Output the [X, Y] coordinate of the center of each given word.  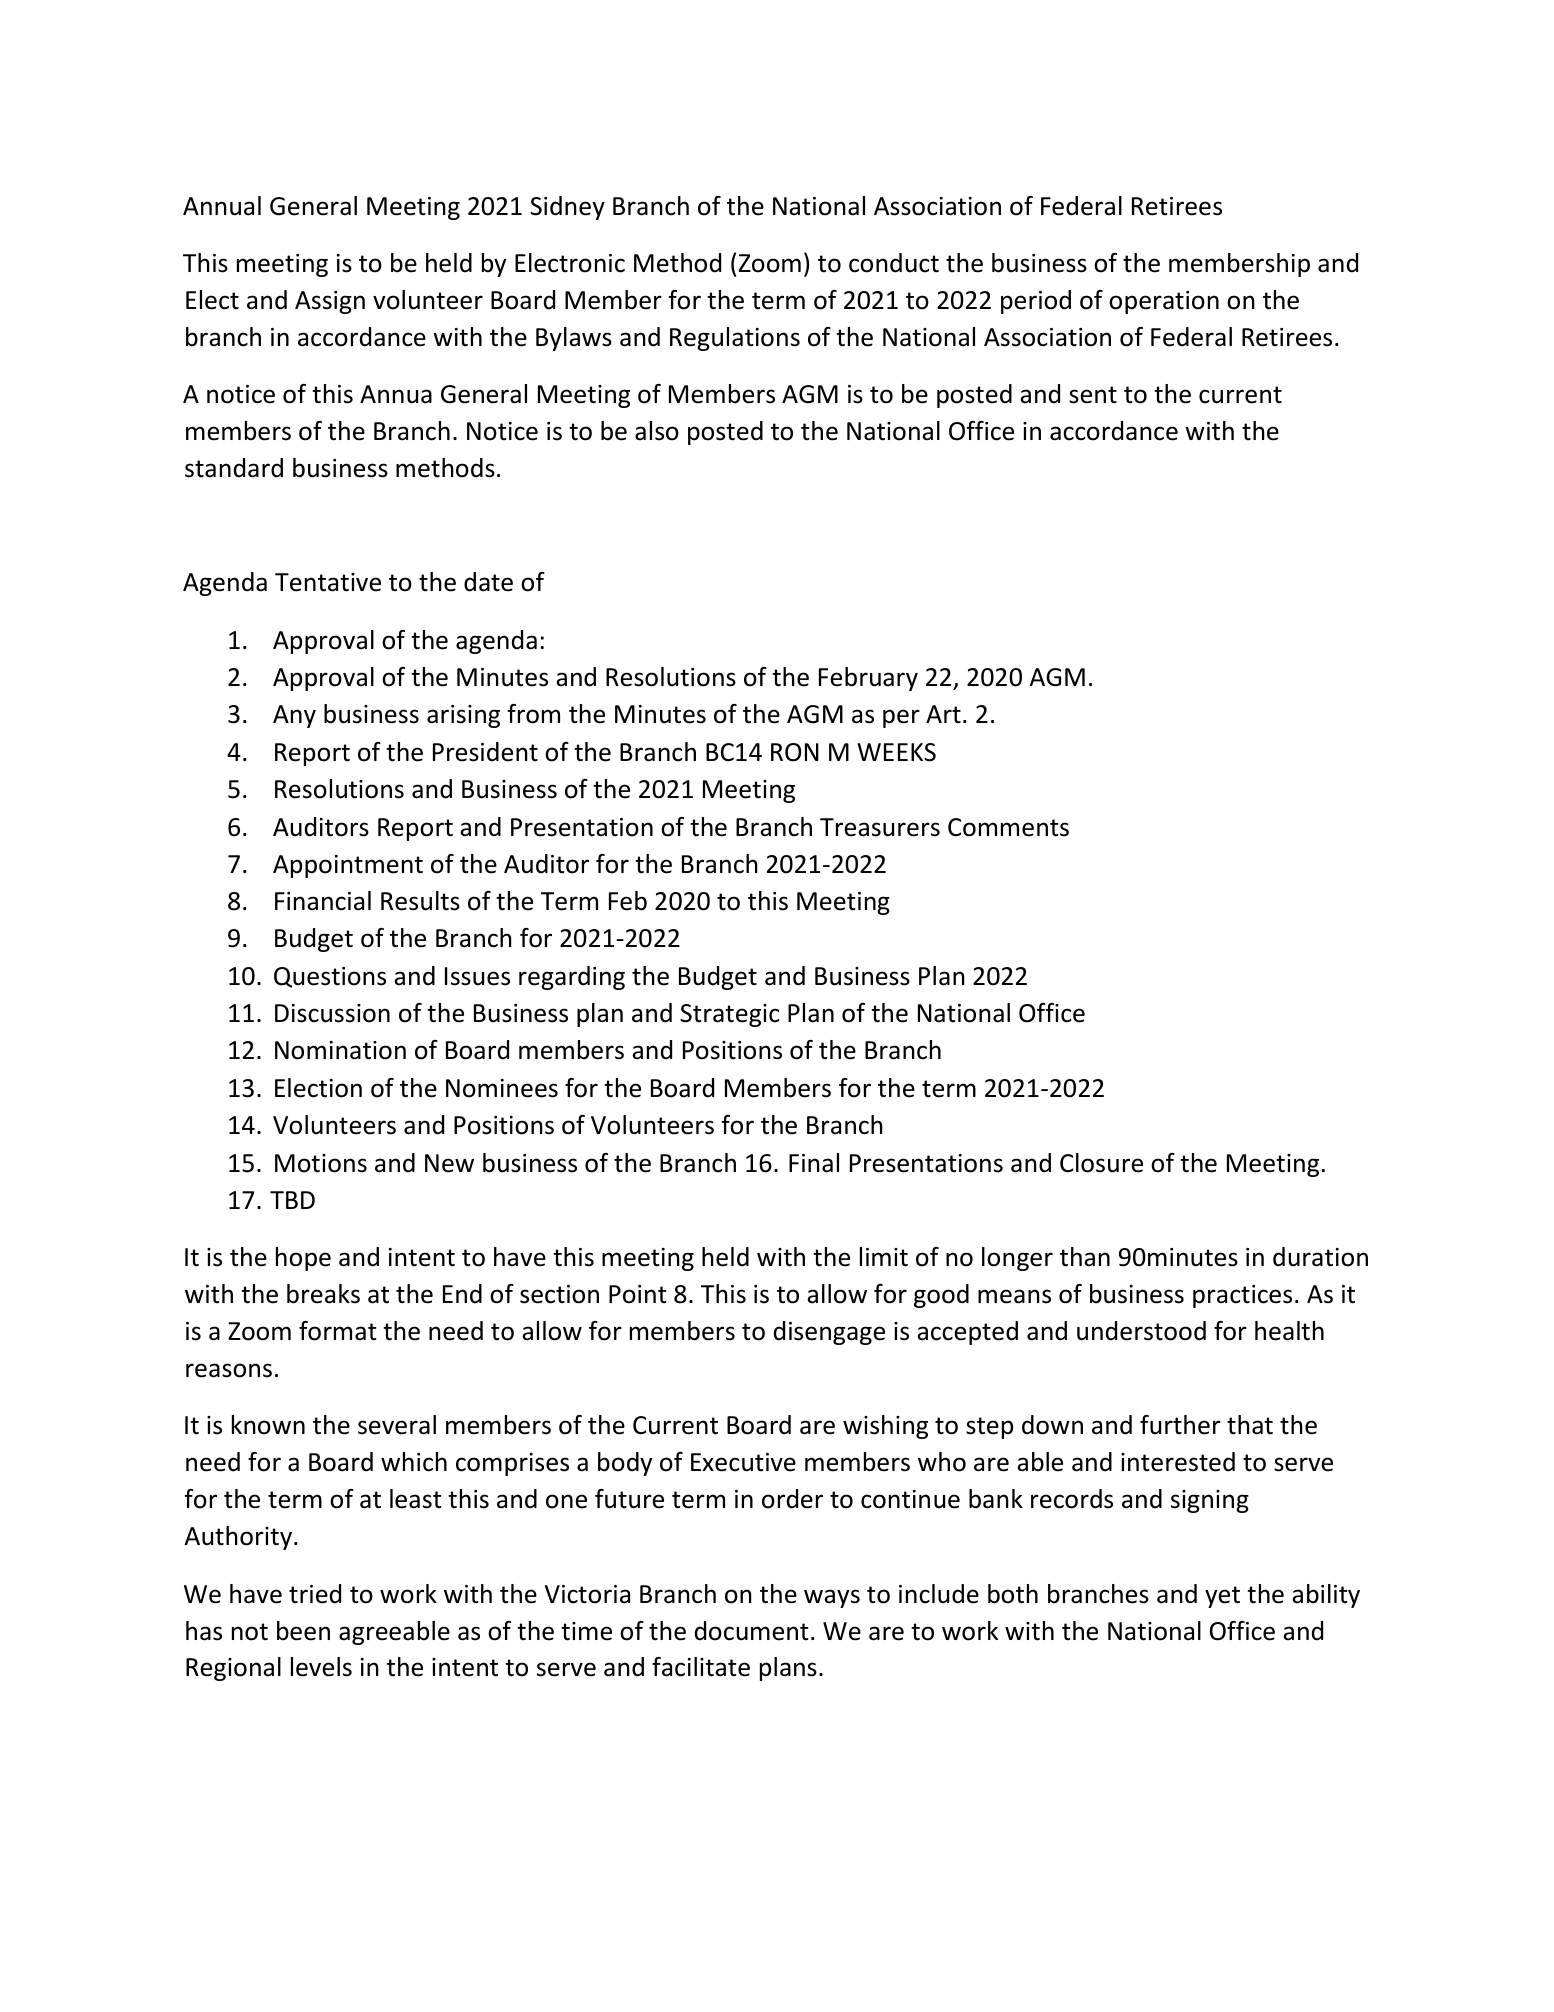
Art [943, 714]
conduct [894, 263]
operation [1164, 302]
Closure [1101, 1163]
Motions [321, 1163]
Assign [330, 302]
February [868, 679]
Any [294, 716]
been [303, 1631]
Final [814, 1163]
